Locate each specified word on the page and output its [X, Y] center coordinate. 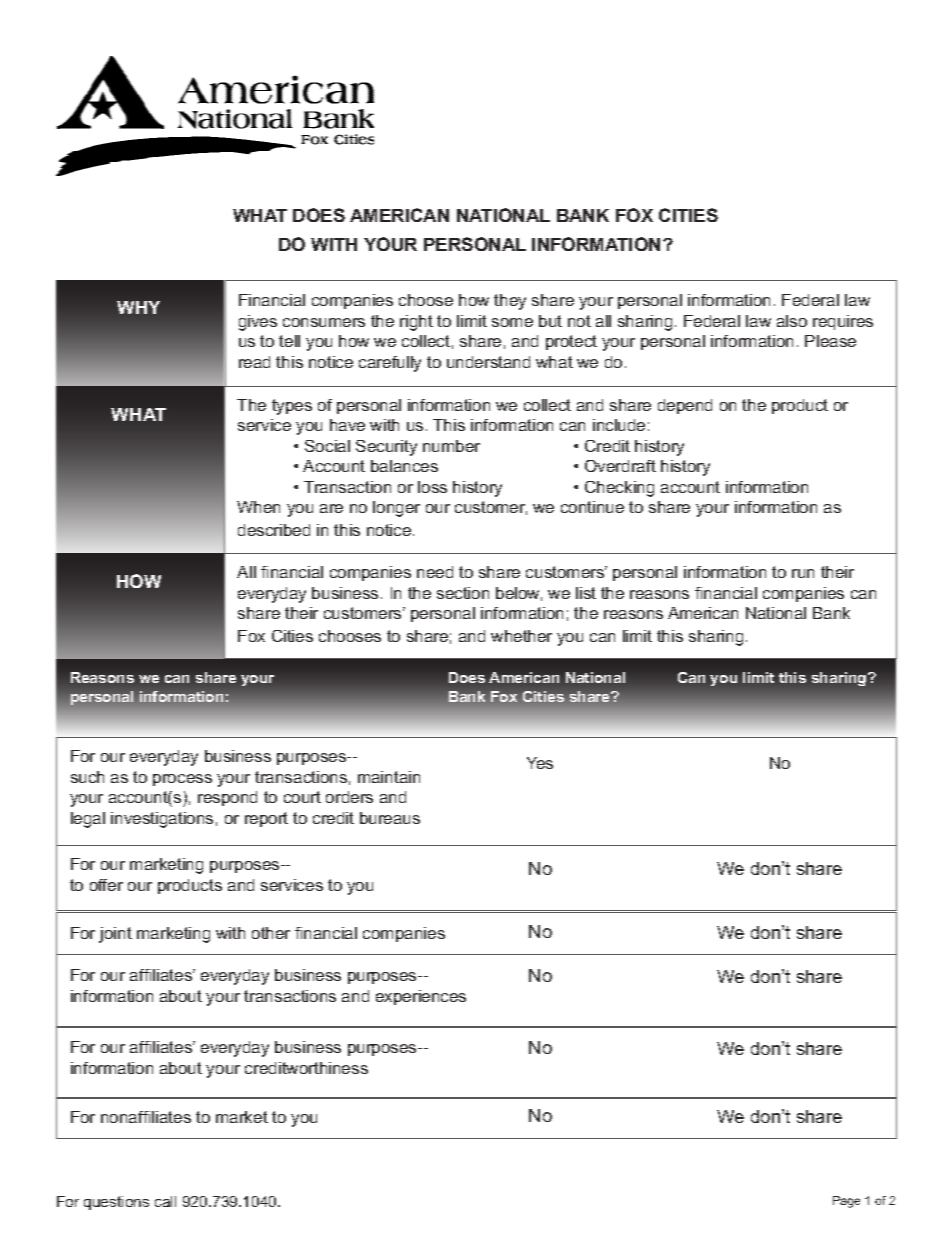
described [274, 530]
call [165, 1201]
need [435, 572]
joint [115, 935]
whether [521, 636]
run [803, 573]
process [182, 780]
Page [846, 1202]
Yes [540, 763]
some [512, 322]
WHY [138, 307]
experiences [421, 997]
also [792, 321]
